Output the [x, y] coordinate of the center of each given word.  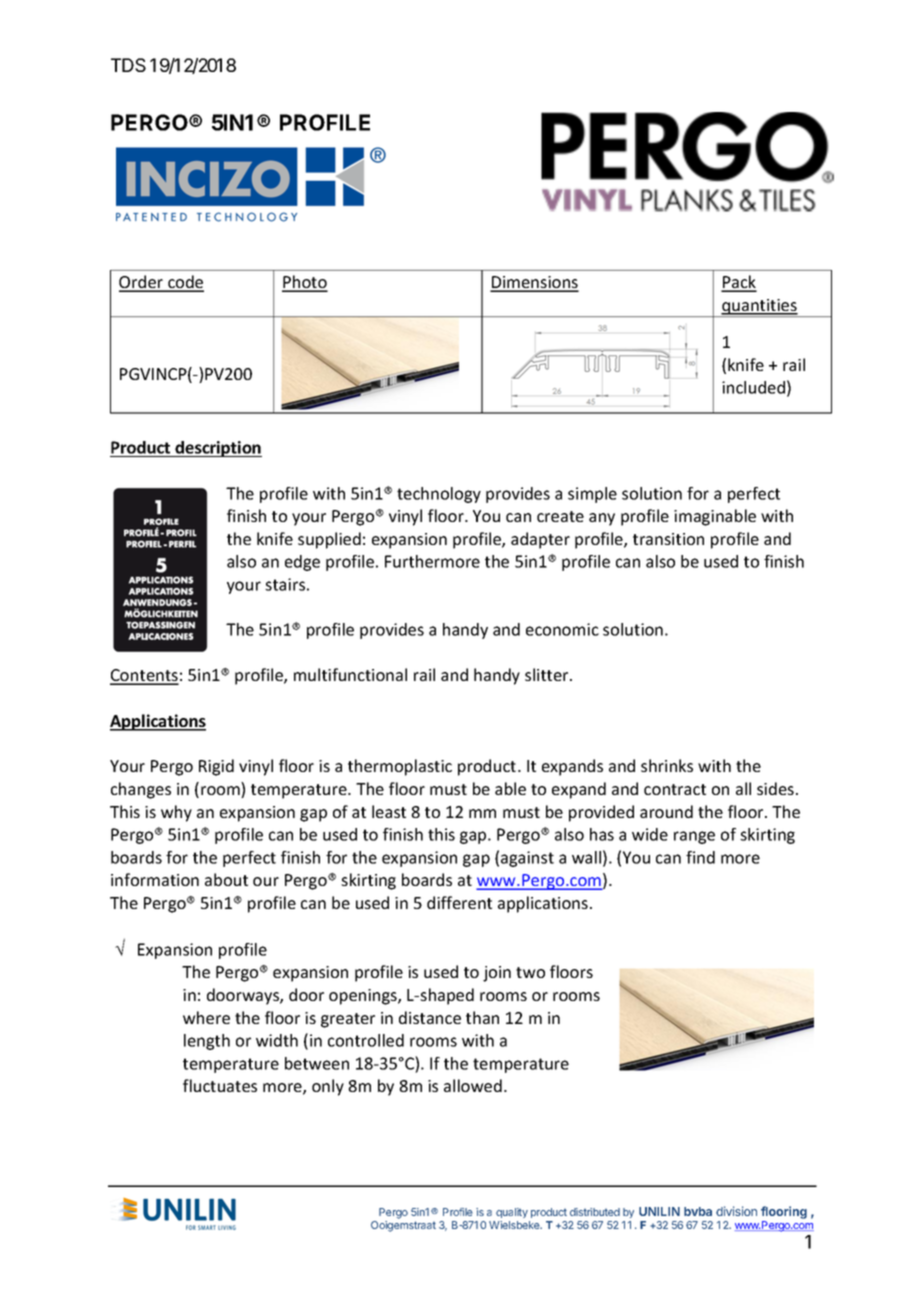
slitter [548, 674]
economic [562, 629]
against [527, 859]
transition [668, 539]
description [217, 449]
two [530, 972]
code [185, 283]
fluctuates [220, 1085]
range [694, 837]
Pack [739, 283]
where [206, 1017]
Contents [144, 676]
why [176, 813]
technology [439, 495]
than [482, 1017]
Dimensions [534, 283]
